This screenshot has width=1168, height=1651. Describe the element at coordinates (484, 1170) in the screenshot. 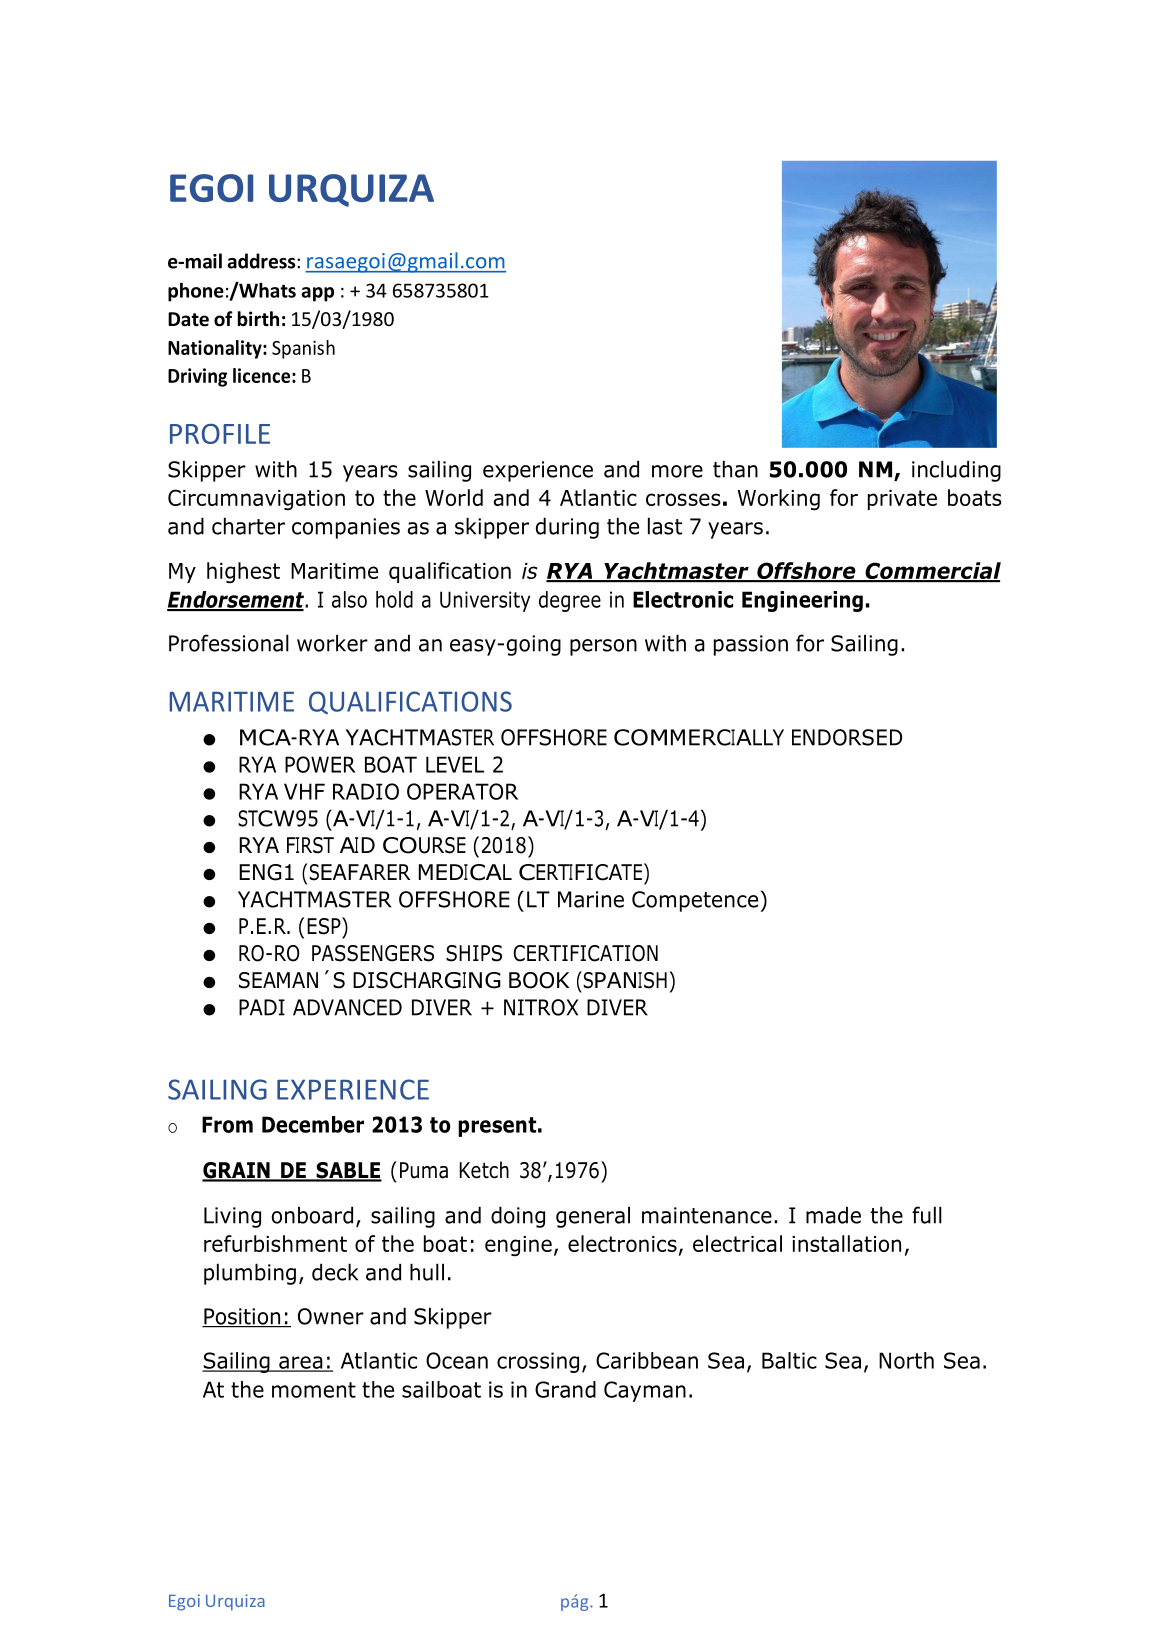

I see `Ketch` at that location.
